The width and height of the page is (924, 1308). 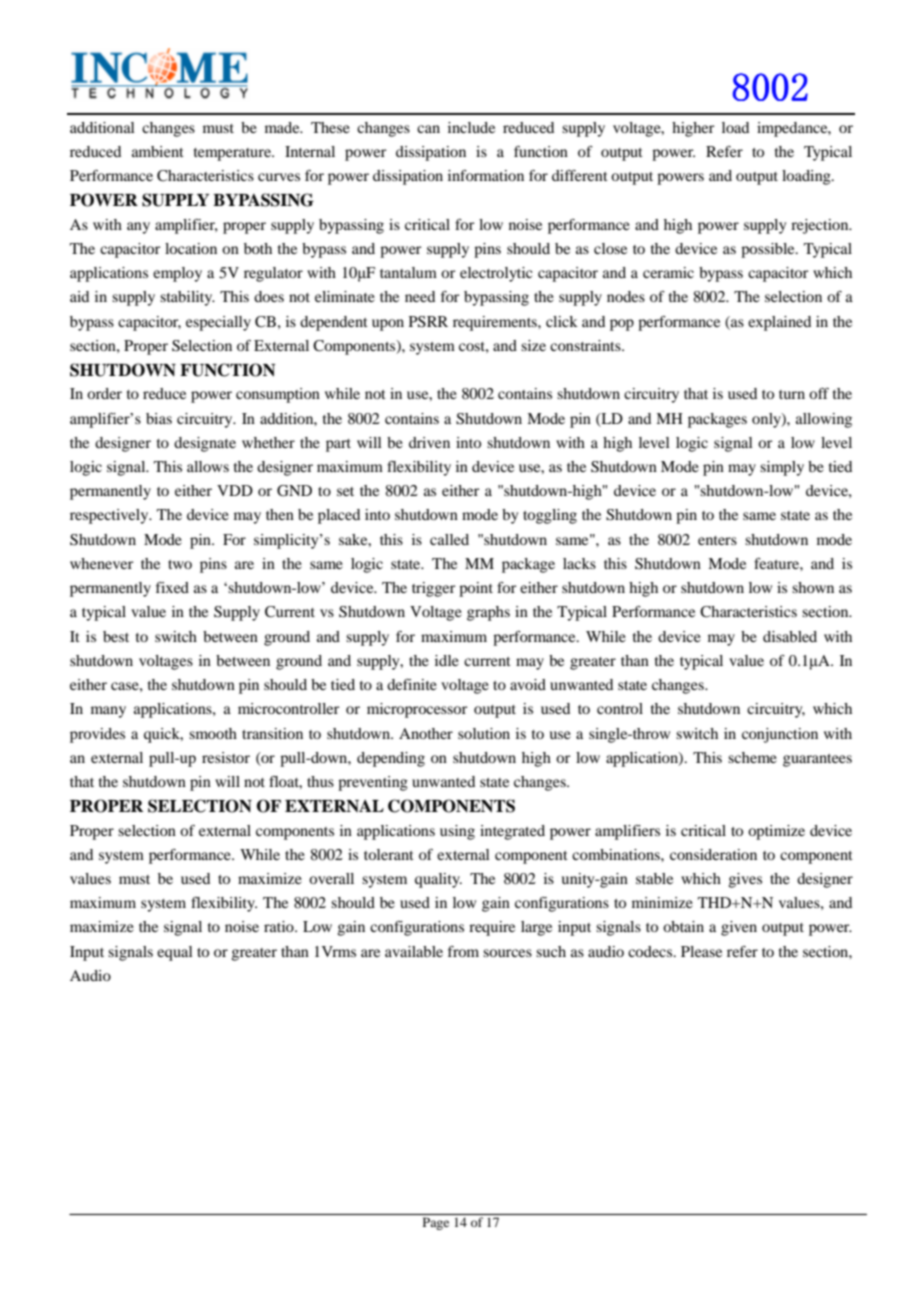 What do you see at coordinates (436, 1223) in the page?
I see `Page` at bounding box center [436, 1223].
